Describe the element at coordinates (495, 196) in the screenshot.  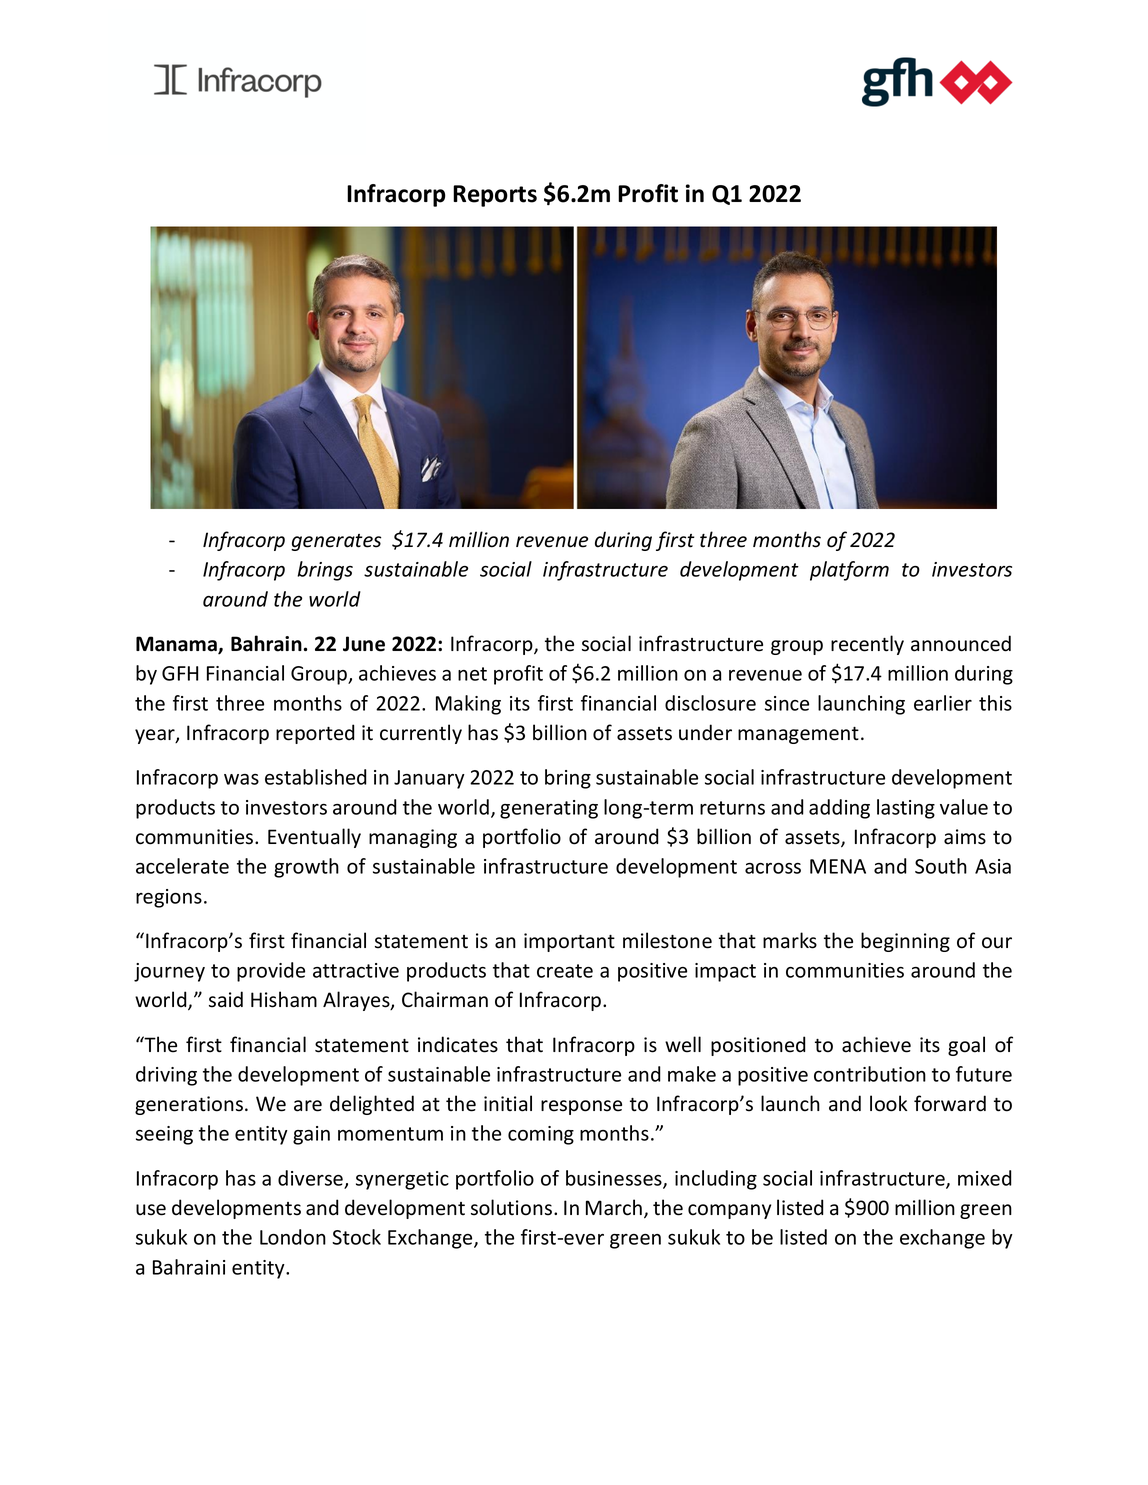
I see `Reports` at that location.
